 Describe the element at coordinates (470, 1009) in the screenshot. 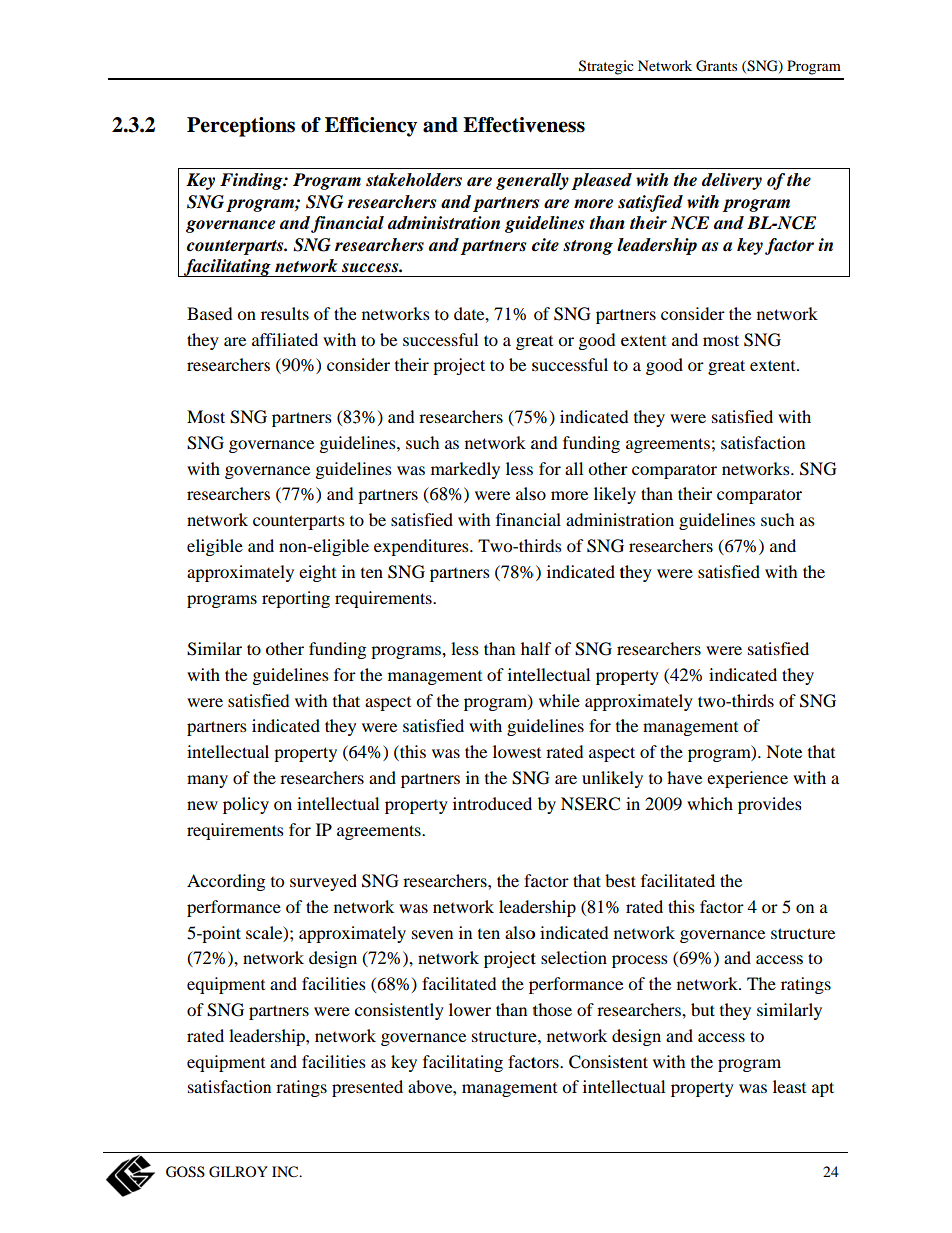

I see `lower` at that location.
